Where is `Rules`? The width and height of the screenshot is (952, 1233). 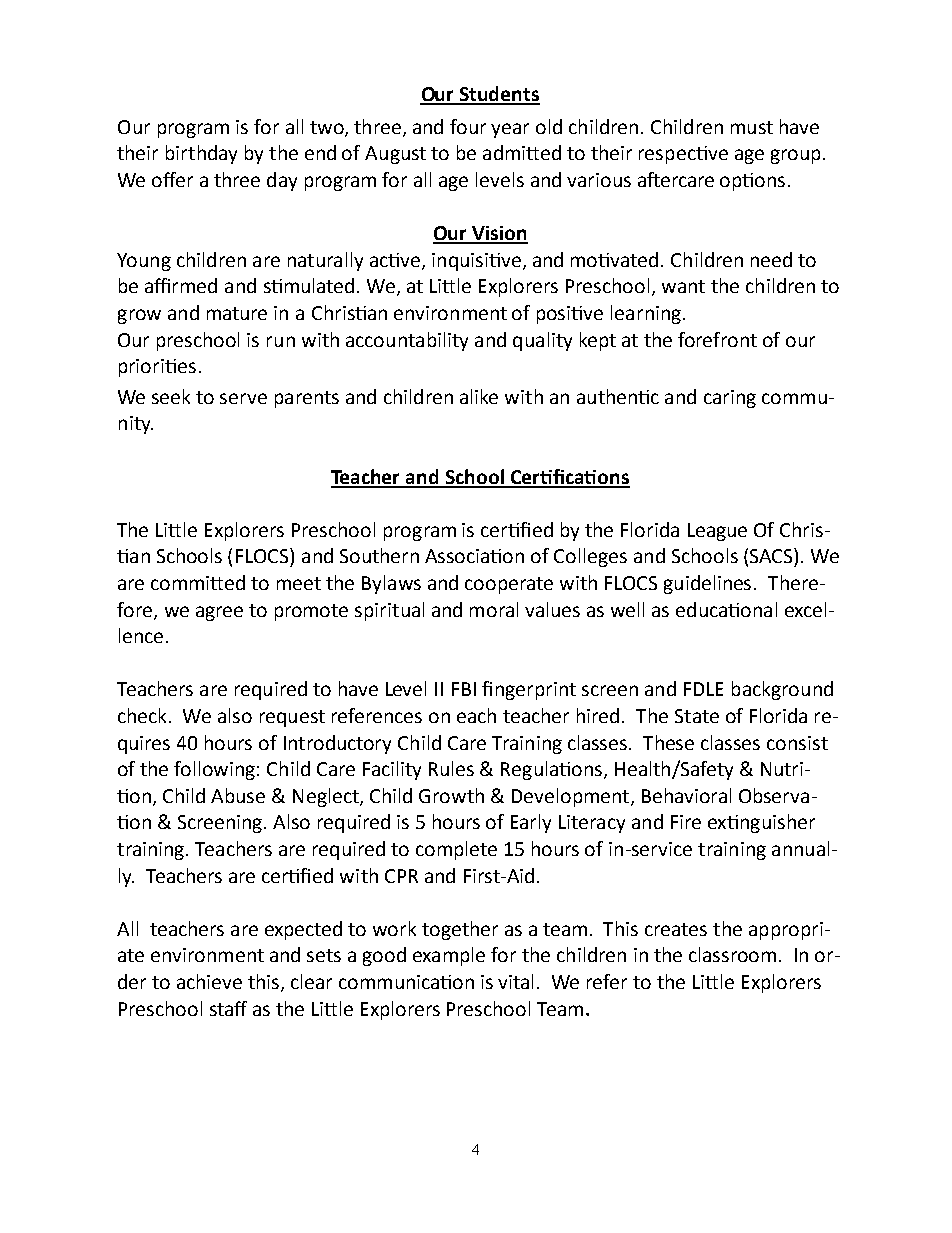 Rules is located at coordinates (451, 768).
